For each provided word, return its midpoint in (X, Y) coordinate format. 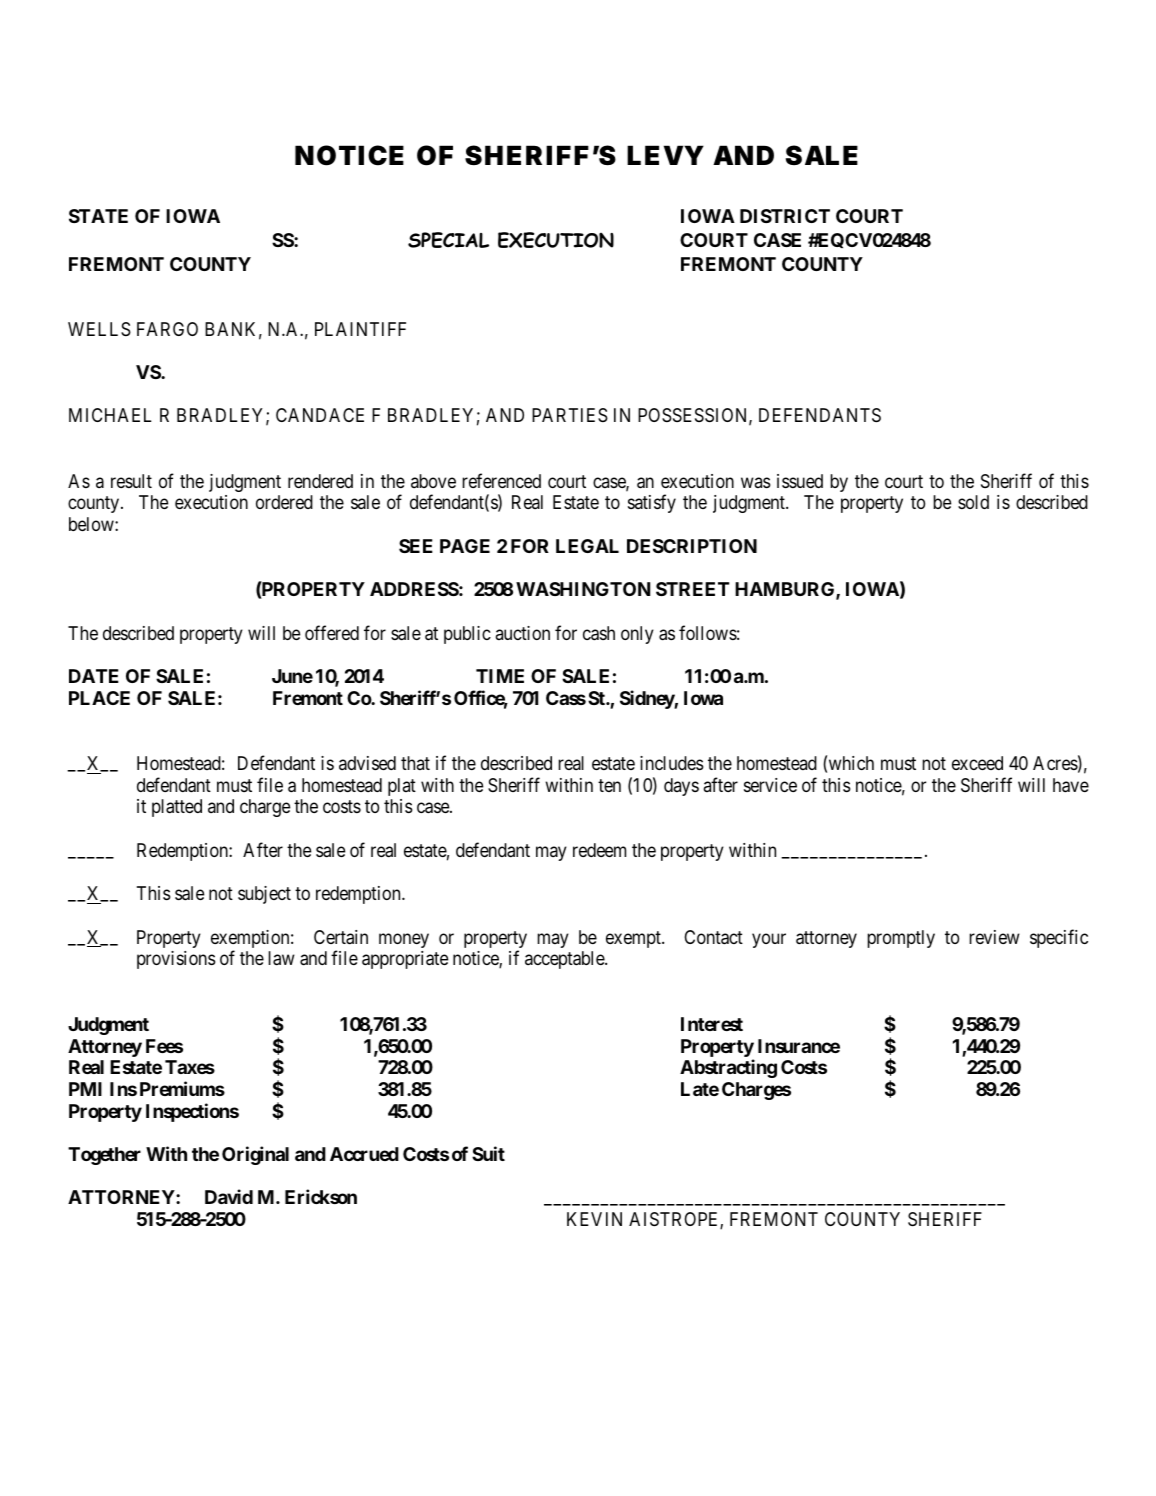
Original (255, 1155)
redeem (599, 850)
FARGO (167, 329)
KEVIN (594, 1219)
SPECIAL (448, 240)
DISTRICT (785, 216)
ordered (284, 502)
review (994, 937)
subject (264, 895)
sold (973, 502)
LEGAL (587, 546)
